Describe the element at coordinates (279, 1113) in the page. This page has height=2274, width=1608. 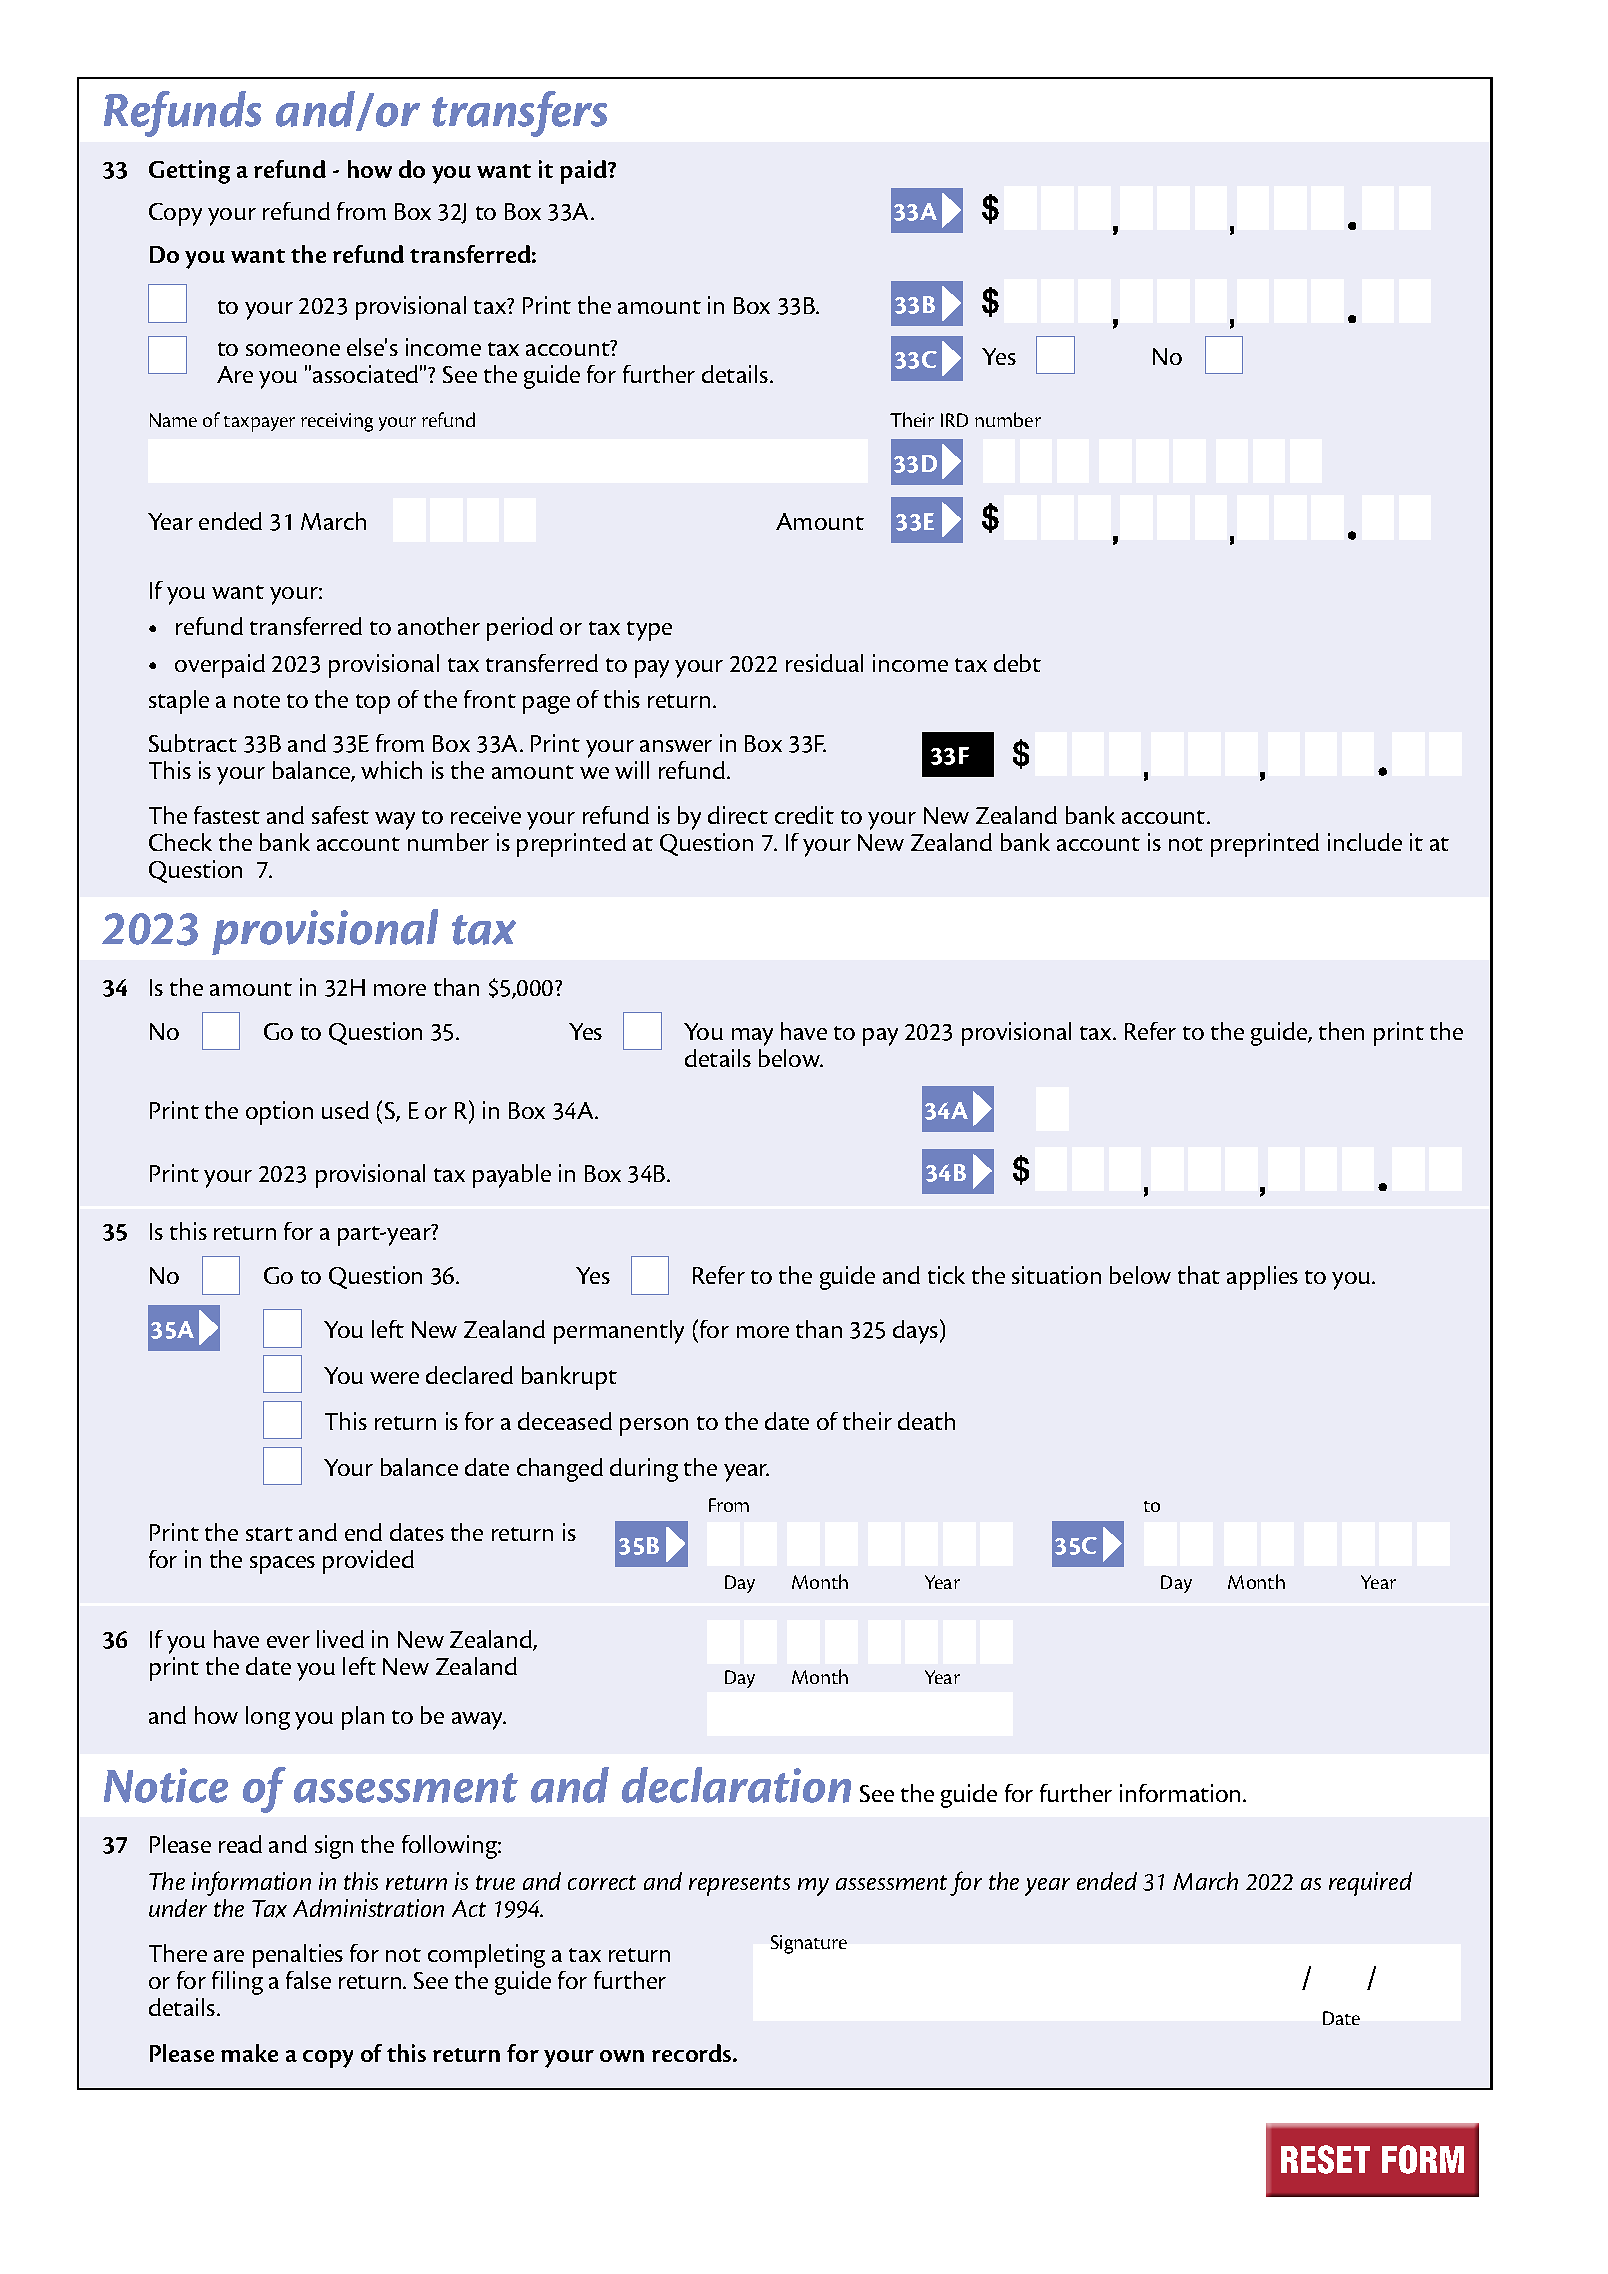
I see `option` at that location.
